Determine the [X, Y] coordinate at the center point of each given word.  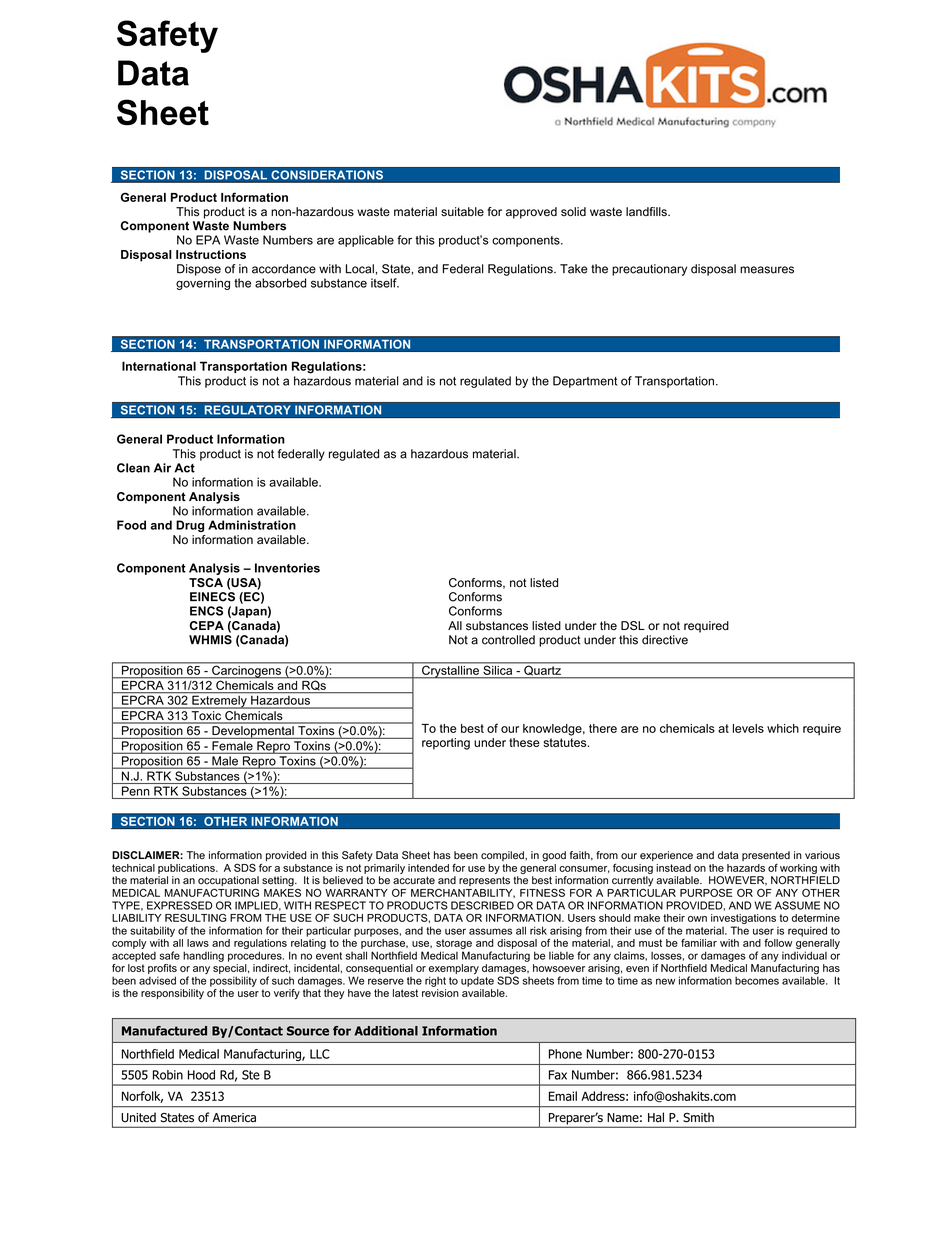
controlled [508, 640]
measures [767, 270]
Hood [201, 1075]
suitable [462, 212]
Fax [558, 1075]
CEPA [207, 625]
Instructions [211, 254]
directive [665, 640]
